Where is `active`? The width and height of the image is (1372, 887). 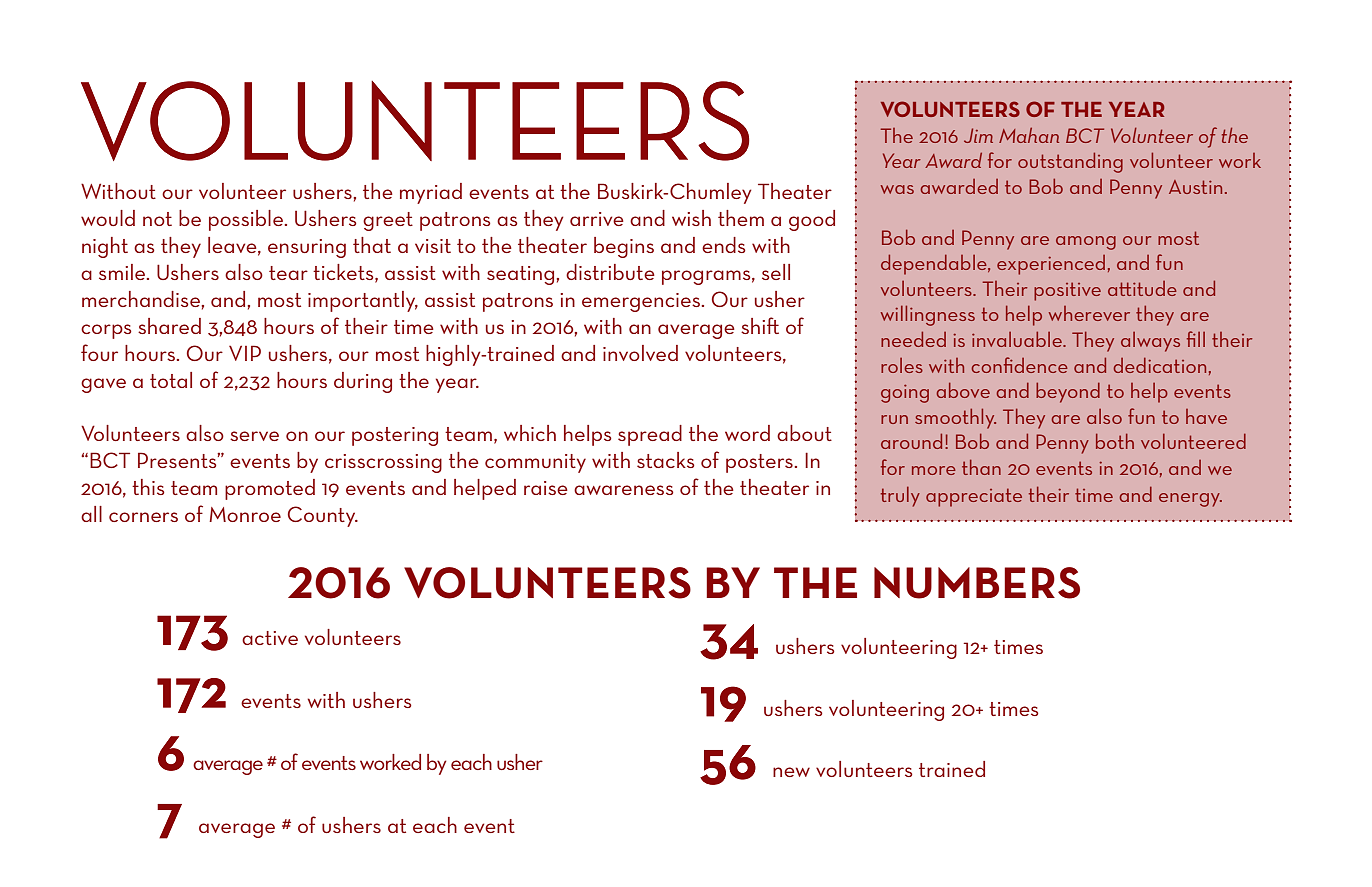
active is located at coordinates (270, 638).
